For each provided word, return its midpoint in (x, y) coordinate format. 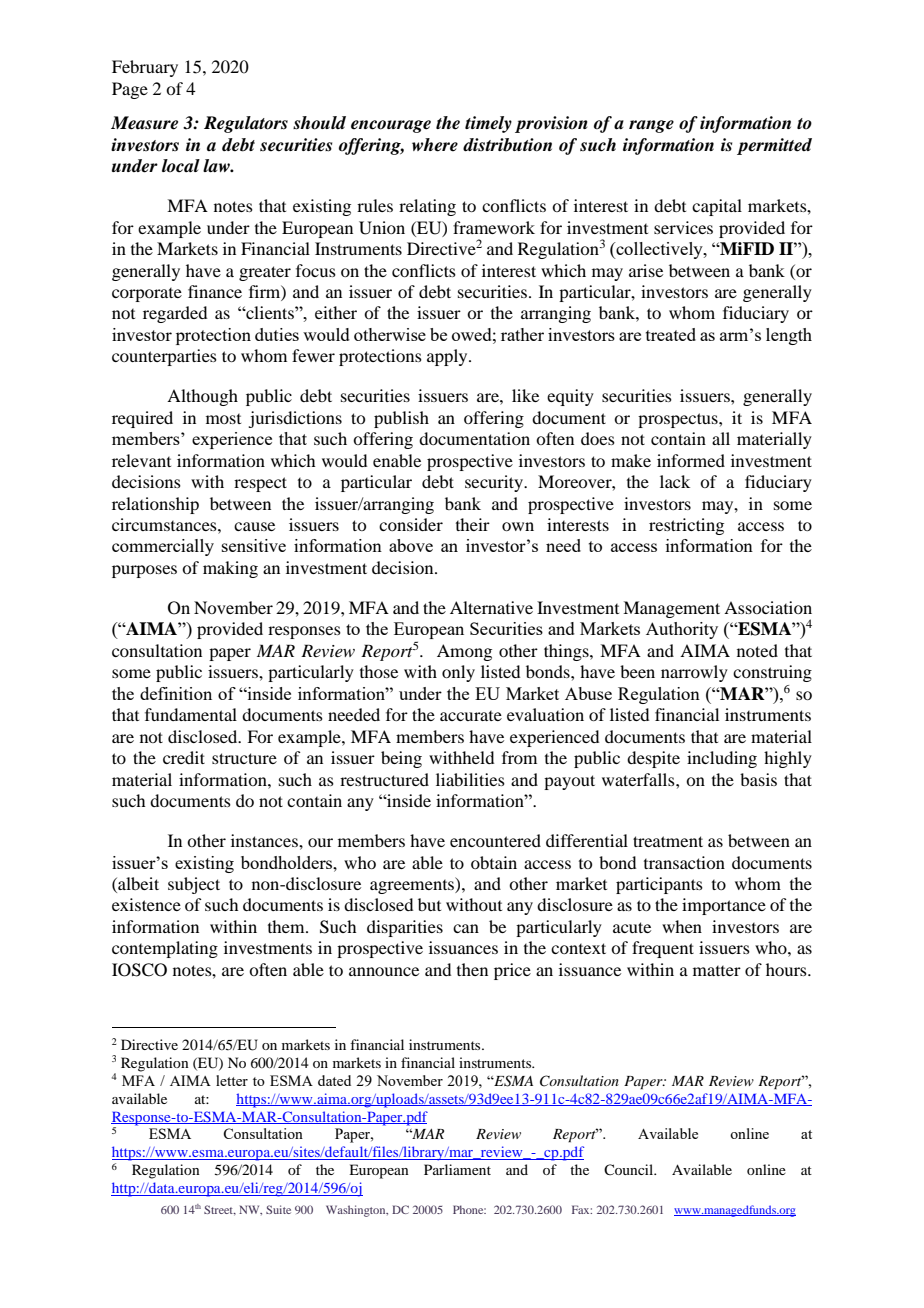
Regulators (246, 124)
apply (448, 357)
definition (176, 693)
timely (488, 124)
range (651, 126)
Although (202, 397)
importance (724, 906)
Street (220, 1210)
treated (671, 334)
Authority (682, 630)
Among (464, 652)
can (466, 928)
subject (194, 885)
